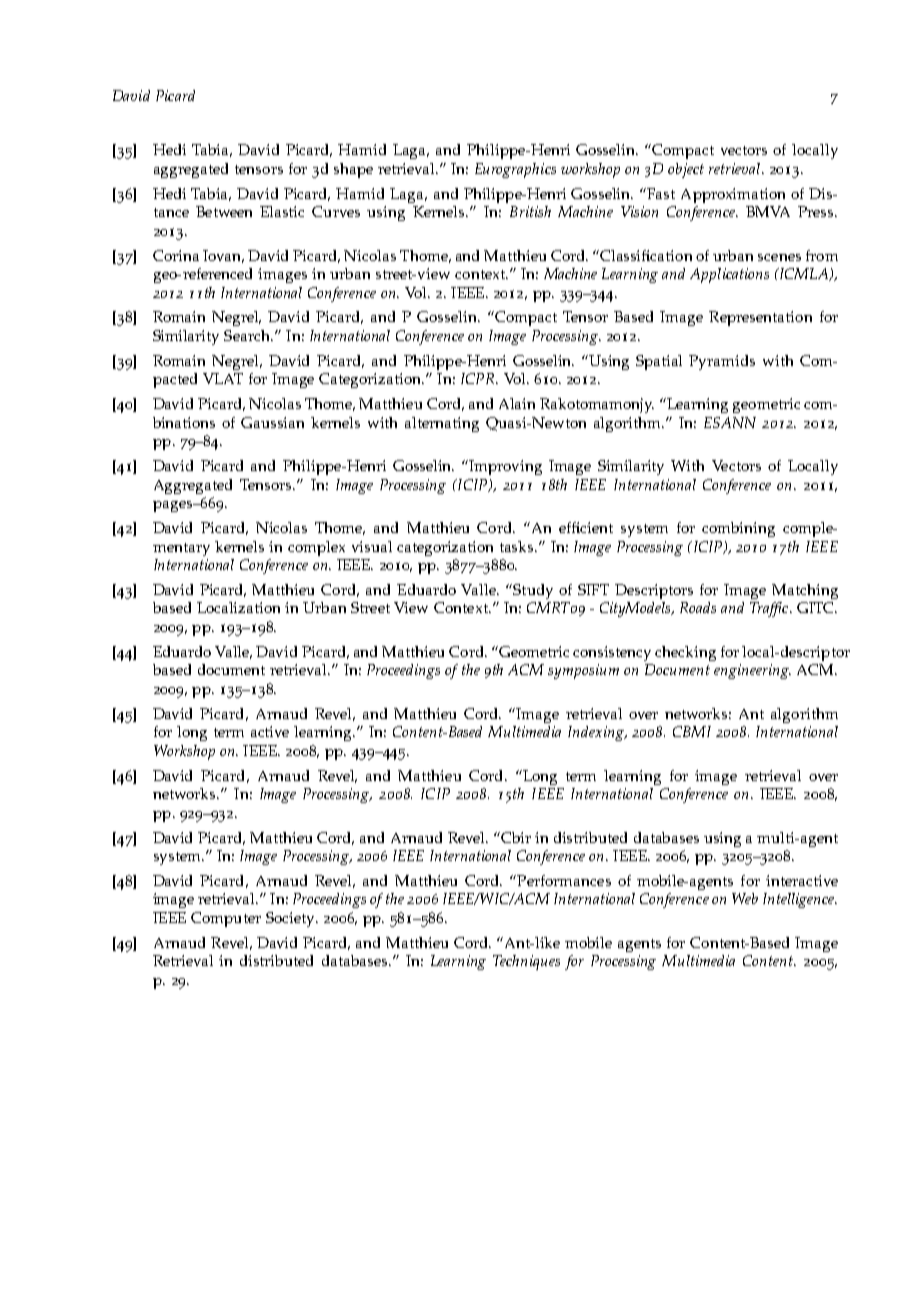 Image resolution: width=924 pixels, height=1308 pixels. Describe the element at coordinates (518, 546) in the screenshot. I see `tasks` at that location.
